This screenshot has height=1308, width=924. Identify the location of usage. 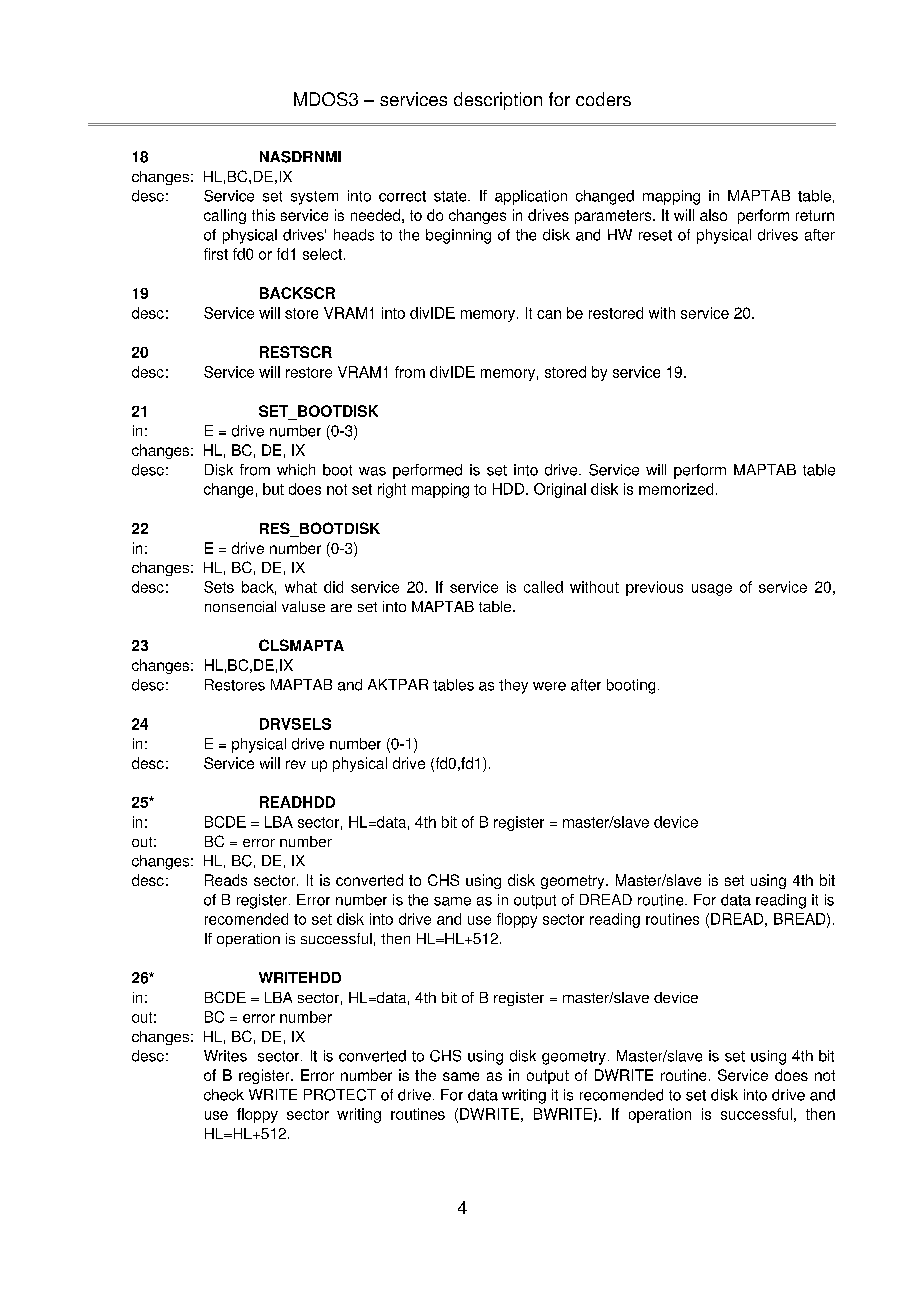
(712, 590).
